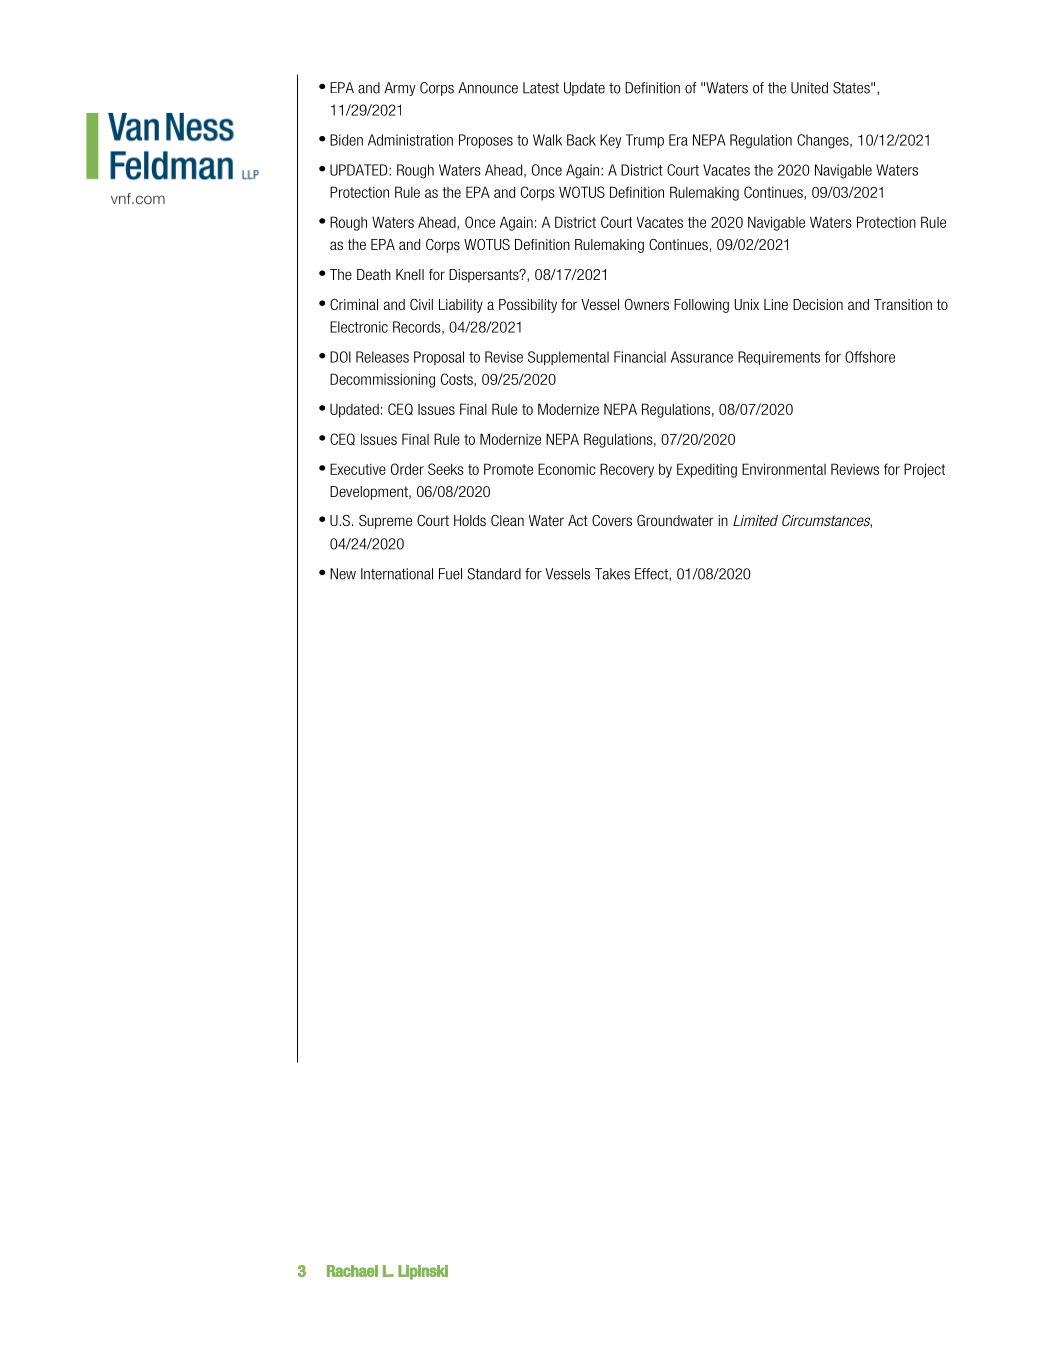 Image resolution: width=1049 pixels, height=1358 pixels. I want to click on Takes, so click(612, 574).
